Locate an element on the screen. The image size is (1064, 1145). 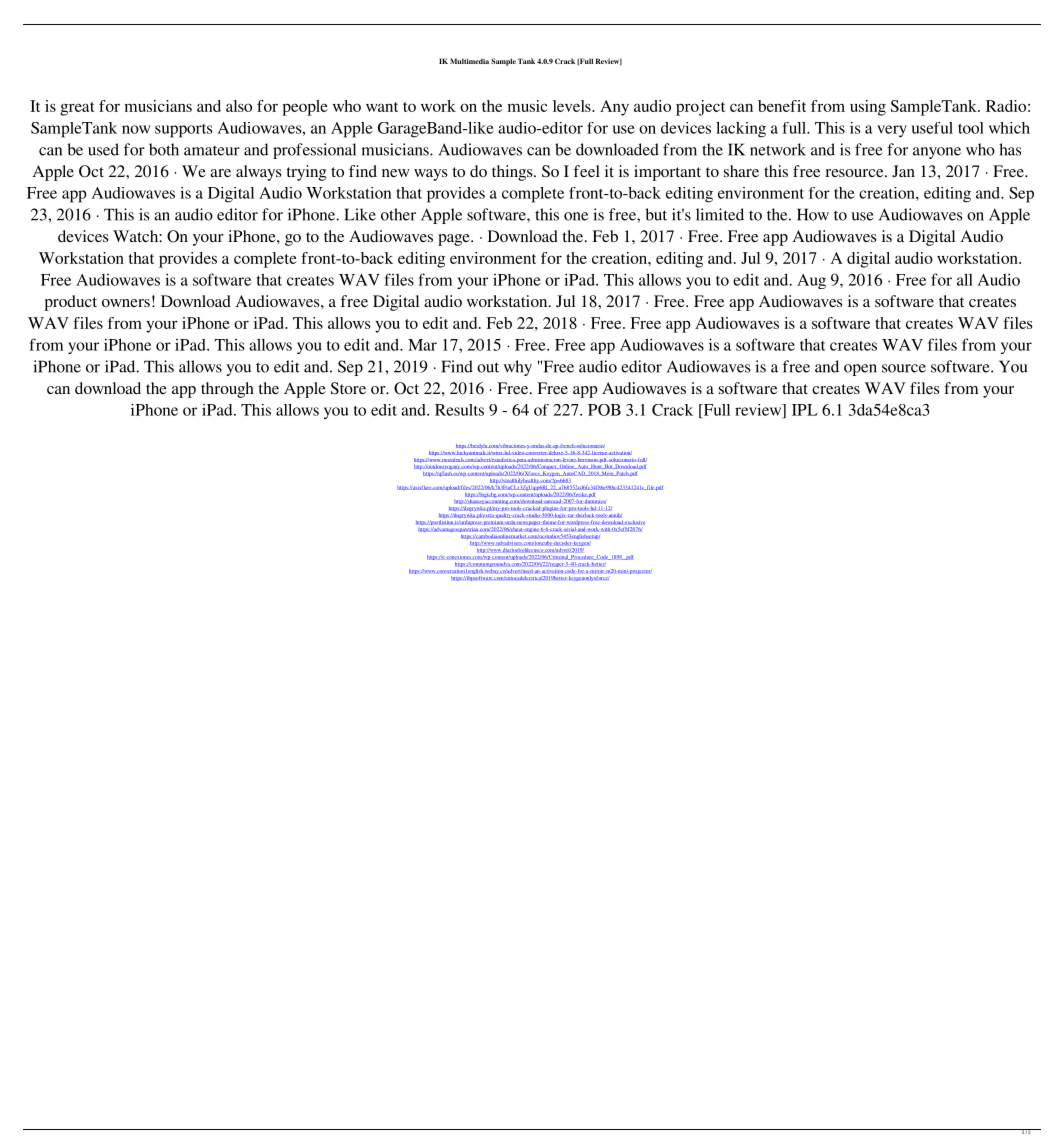
owners is located at coordinates (126, 303).
